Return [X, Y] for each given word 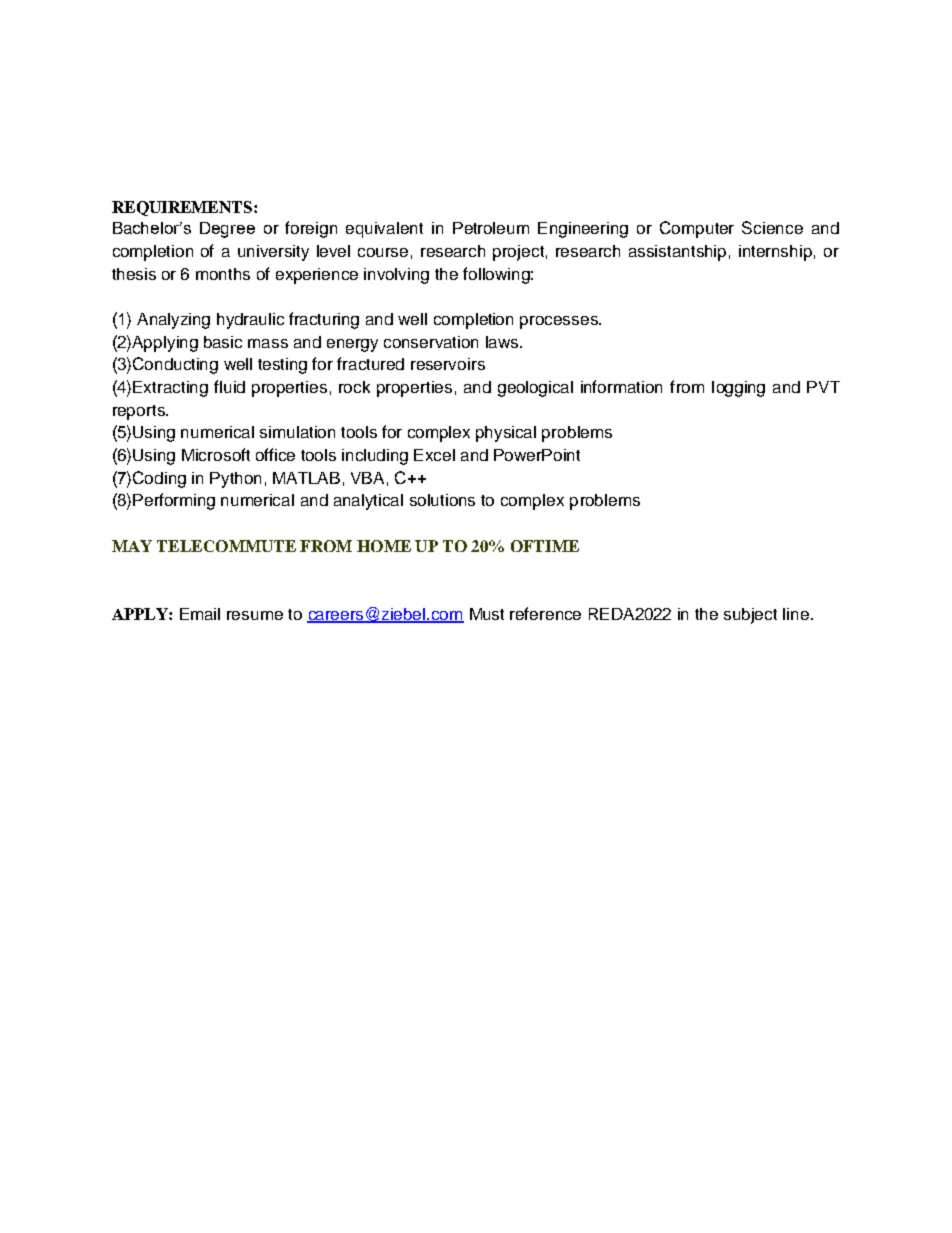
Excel [434, 455]
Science [772, 227]
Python [235, 480]
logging [738, 389]
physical [506, 434]
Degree [227, 230]
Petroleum [491, 228]
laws [503, 342]
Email [200, 614]
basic [223, 342]
